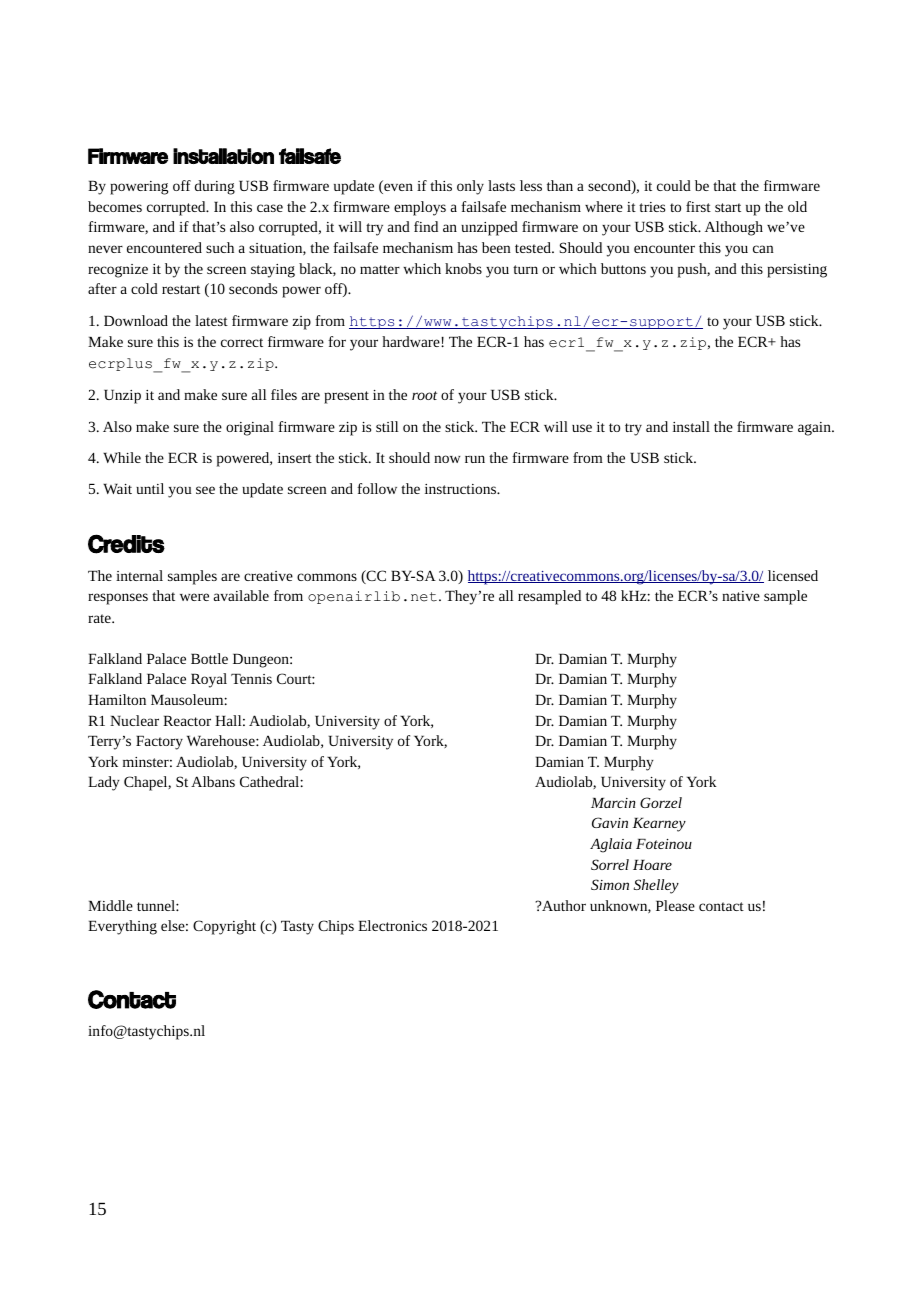  I want to click on first, so click(698, 206).
